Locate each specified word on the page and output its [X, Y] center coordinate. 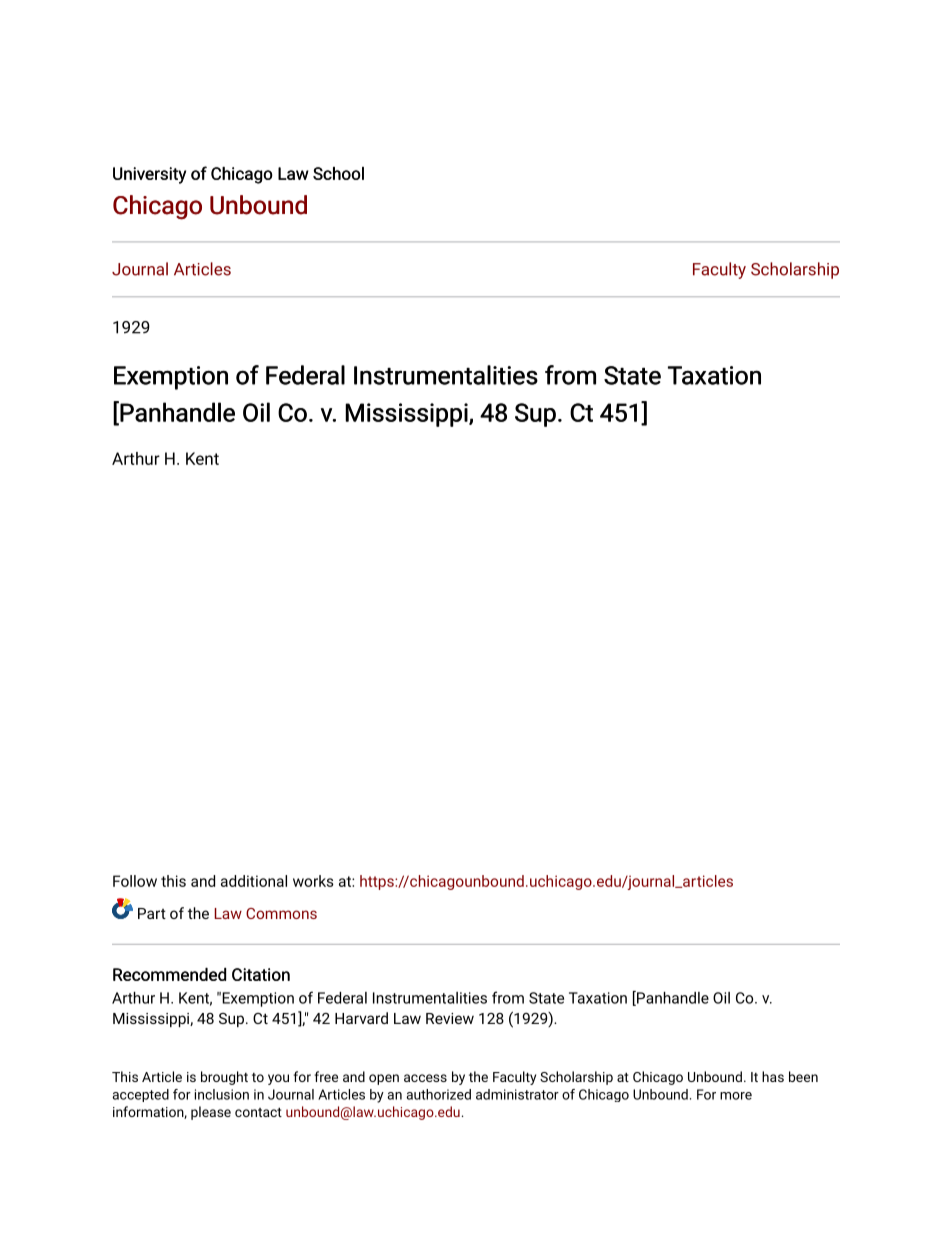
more [736, 1096]
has [773, 1076]
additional [254, 881]
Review [450, 1018]
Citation [261, 974]
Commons [281, 913]
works [313, 881]
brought [224, 1078]
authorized [438, 1094]
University [149, 175]
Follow [135, 881]
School [338, 173]
